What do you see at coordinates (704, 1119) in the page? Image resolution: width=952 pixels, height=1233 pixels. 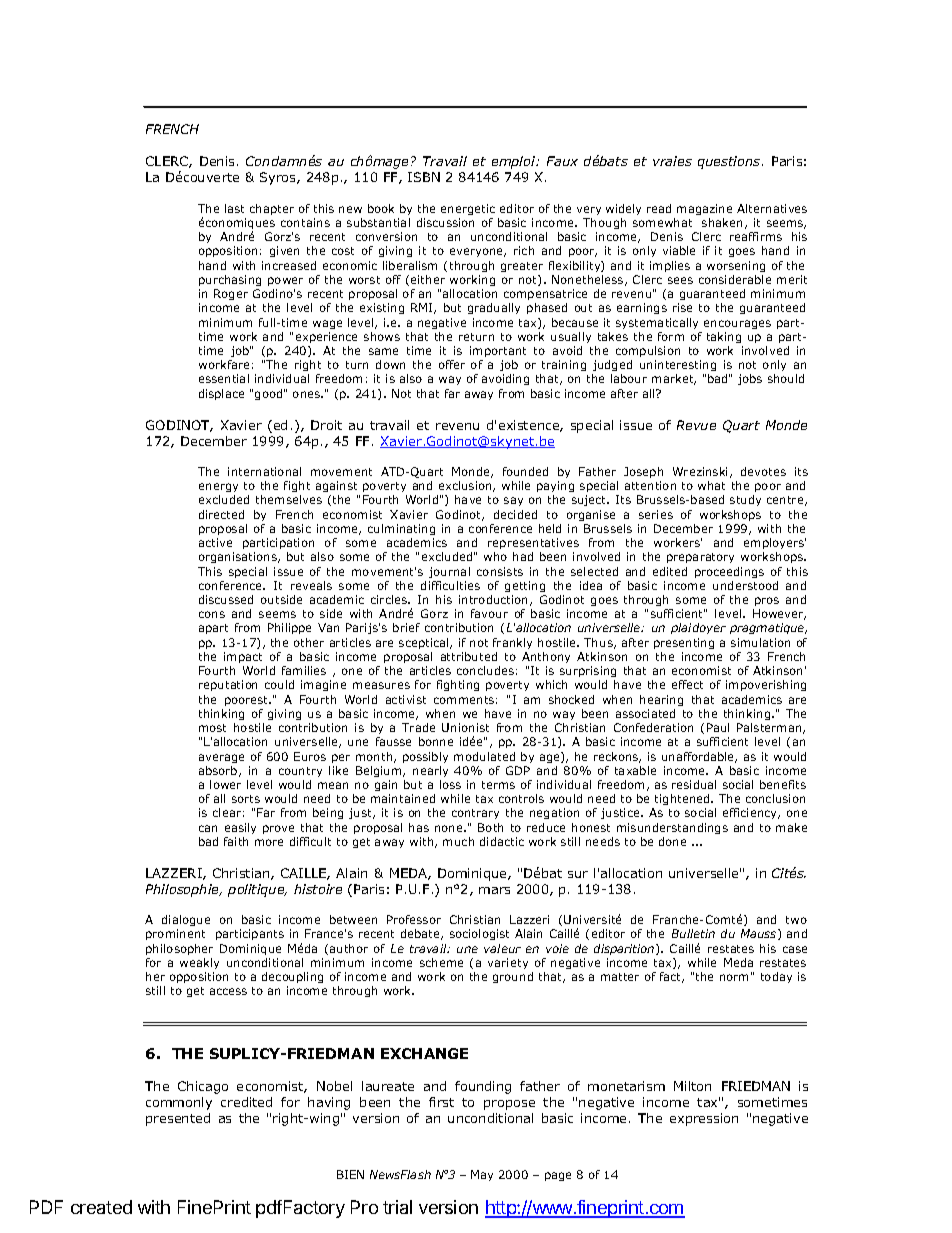 I see `expression` at bounding box center [704, 1119].
